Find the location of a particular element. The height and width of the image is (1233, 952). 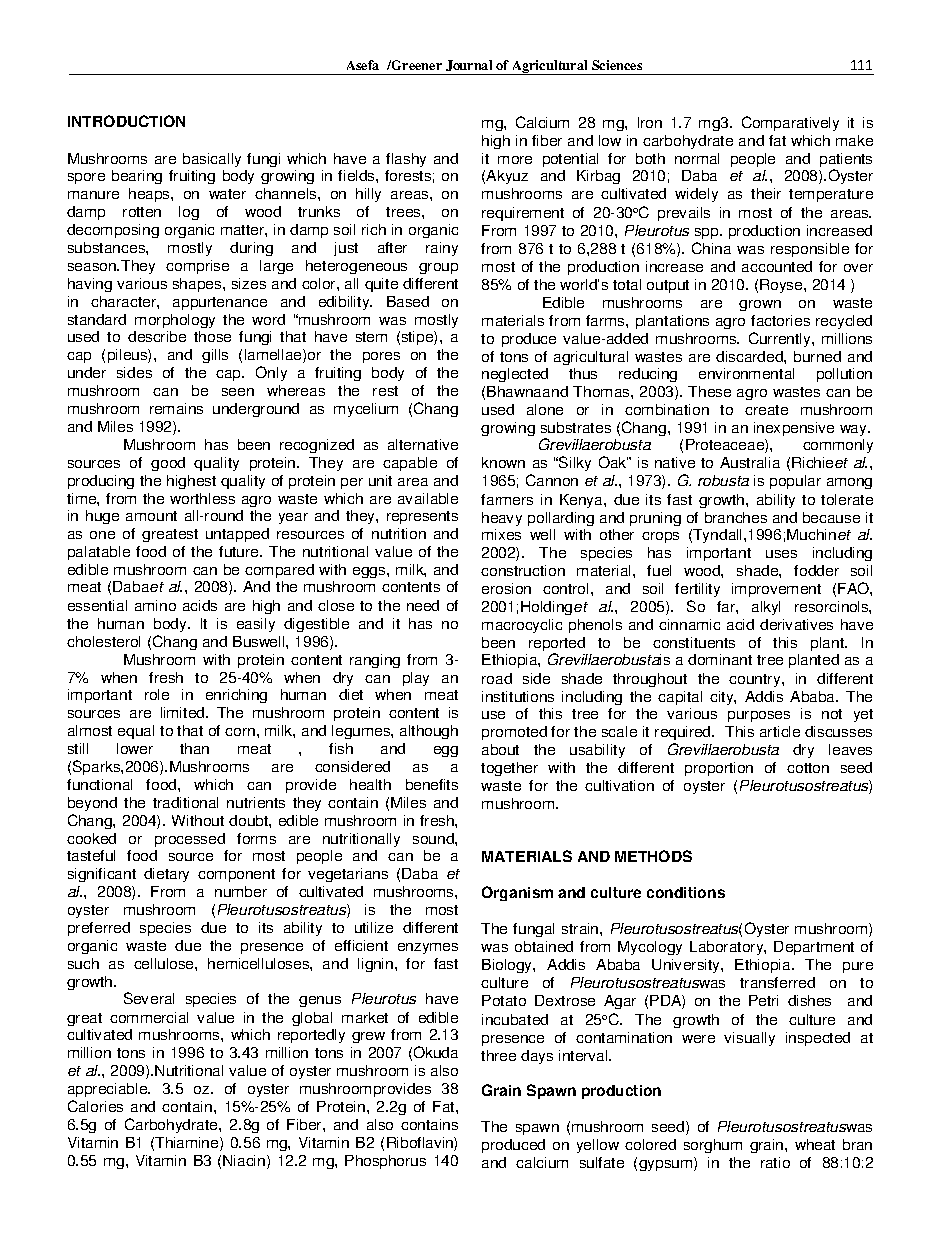

INTRODUCTION is located at coordinates (126, 121).
